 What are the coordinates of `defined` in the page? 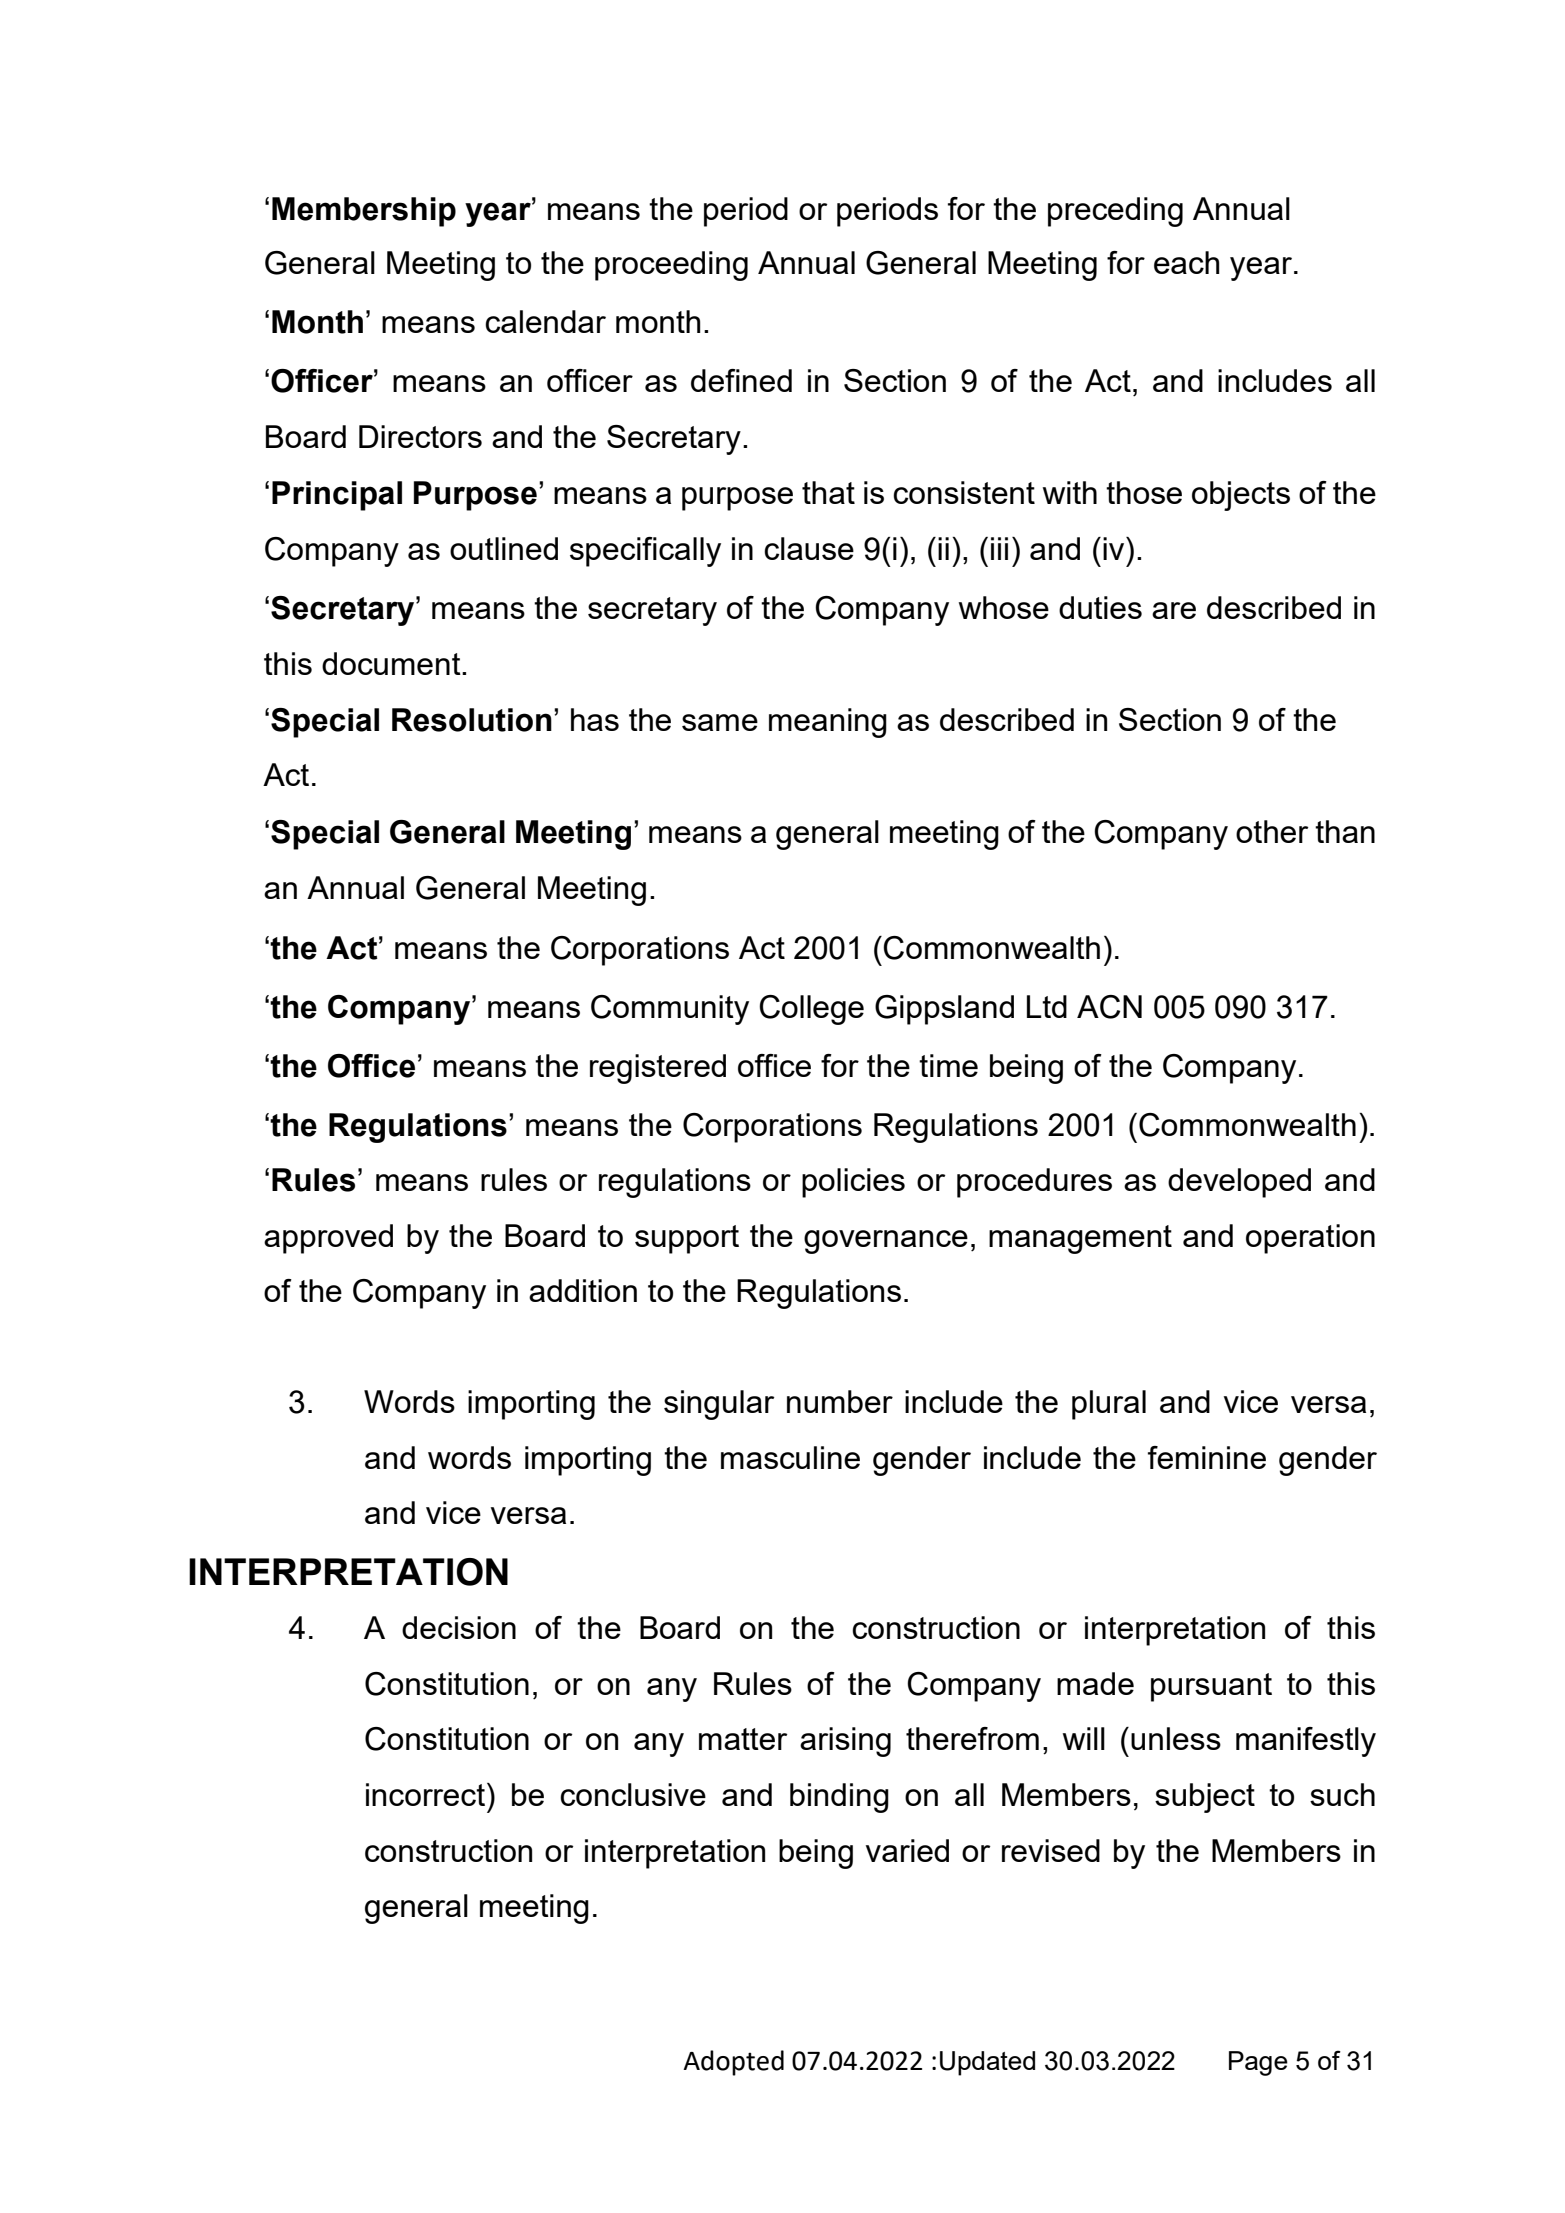 It's located at (741, 380).
